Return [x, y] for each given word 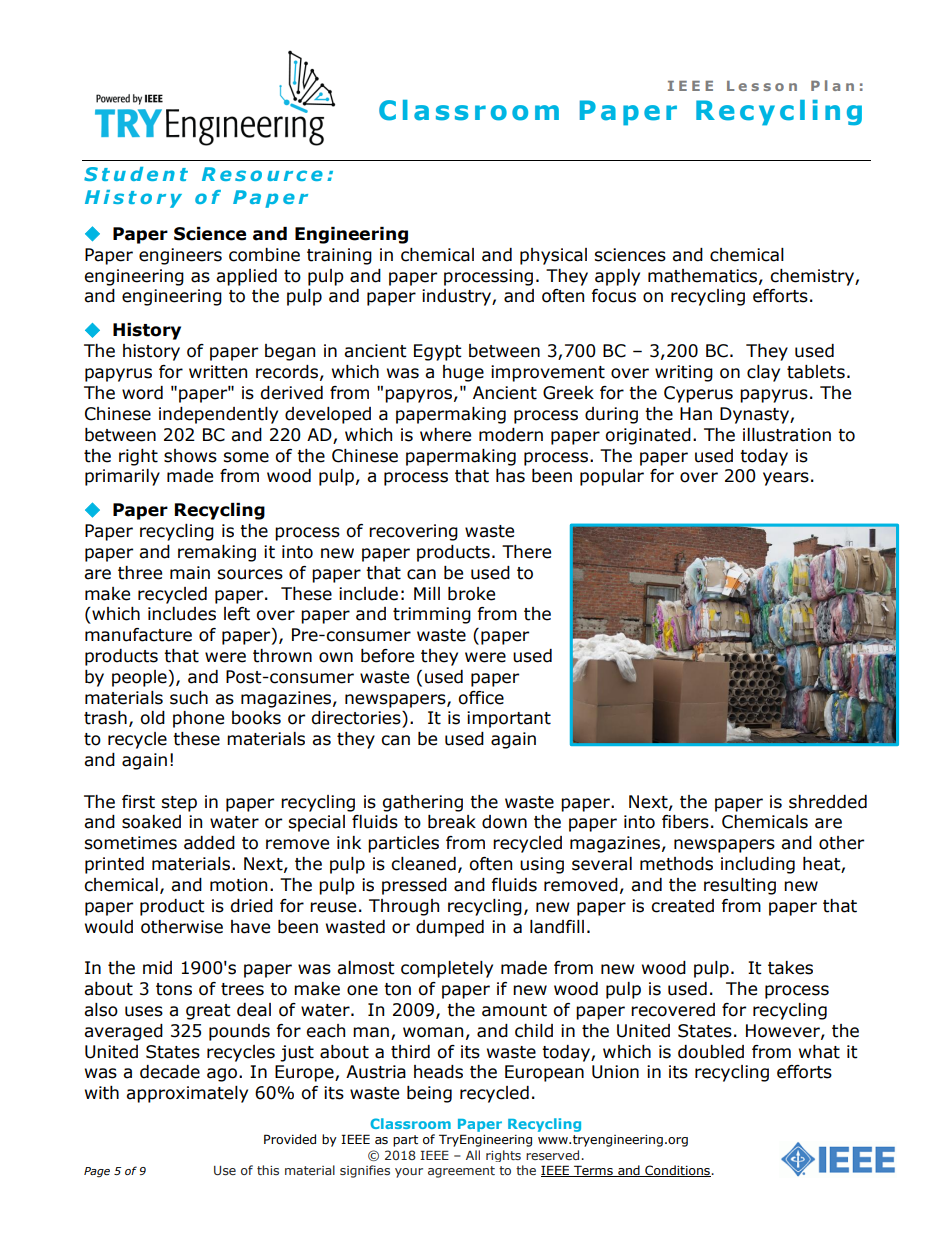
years [786, 479]
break [452, 822]
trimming [432, 615]
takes [790, 968]
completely [447, 969]
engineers [180, 256]
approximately [187, 1094]
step [179, 804]
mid [157, 968]
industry [457, 297]
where [445, 435]
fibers [685, 822]
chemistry [813, 277]
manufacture [138, 635]
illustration [787, 435]
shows [190, 456]
